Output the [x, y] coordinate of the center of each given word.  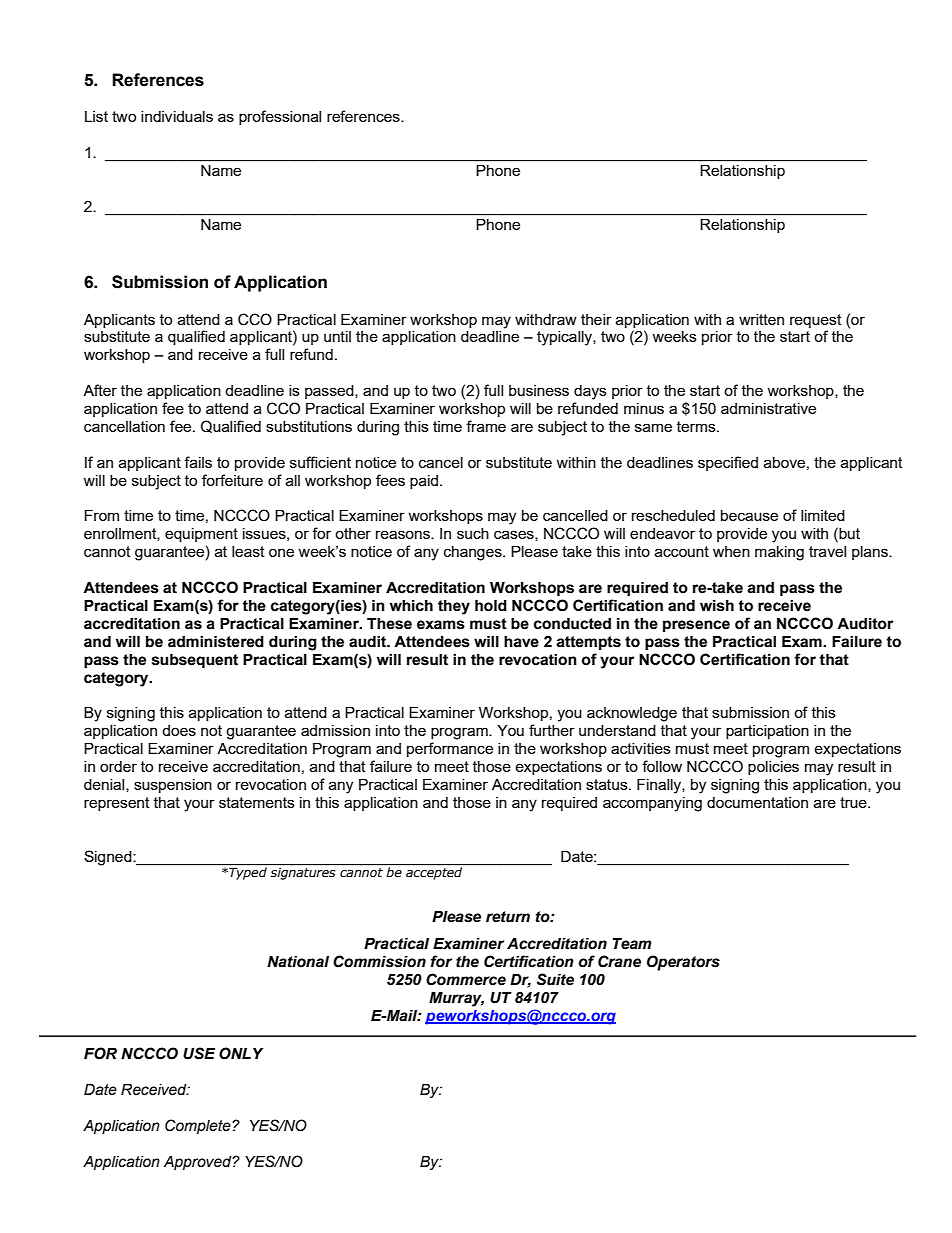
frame [486, 426]
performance [450, 749]
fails [198, 462]
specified [728, 463]
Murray [456, 999]
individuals [177, 116]
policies [773, 768]
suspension [173, 786]
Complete [199, 1126]
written [761, 319]
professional [280, 117]
